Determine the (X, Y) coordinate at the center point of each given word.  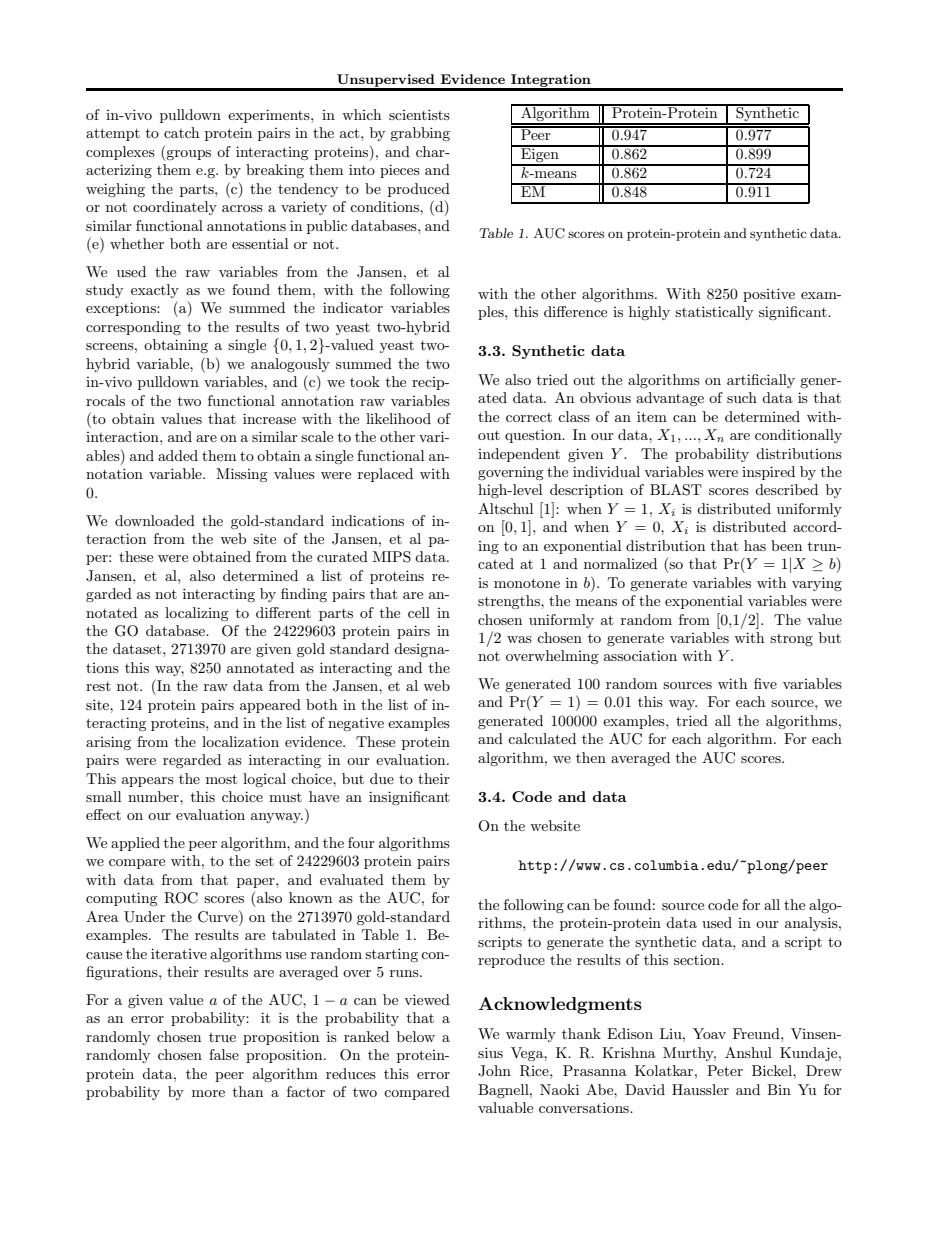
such (742, 397)
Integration (551, 82)
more (208, 1093)
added (178, 455)
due (382, 778)
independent (519, 455)
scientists (419, 114)
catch (181, 132)
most (221, 779)
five (765, 683)
